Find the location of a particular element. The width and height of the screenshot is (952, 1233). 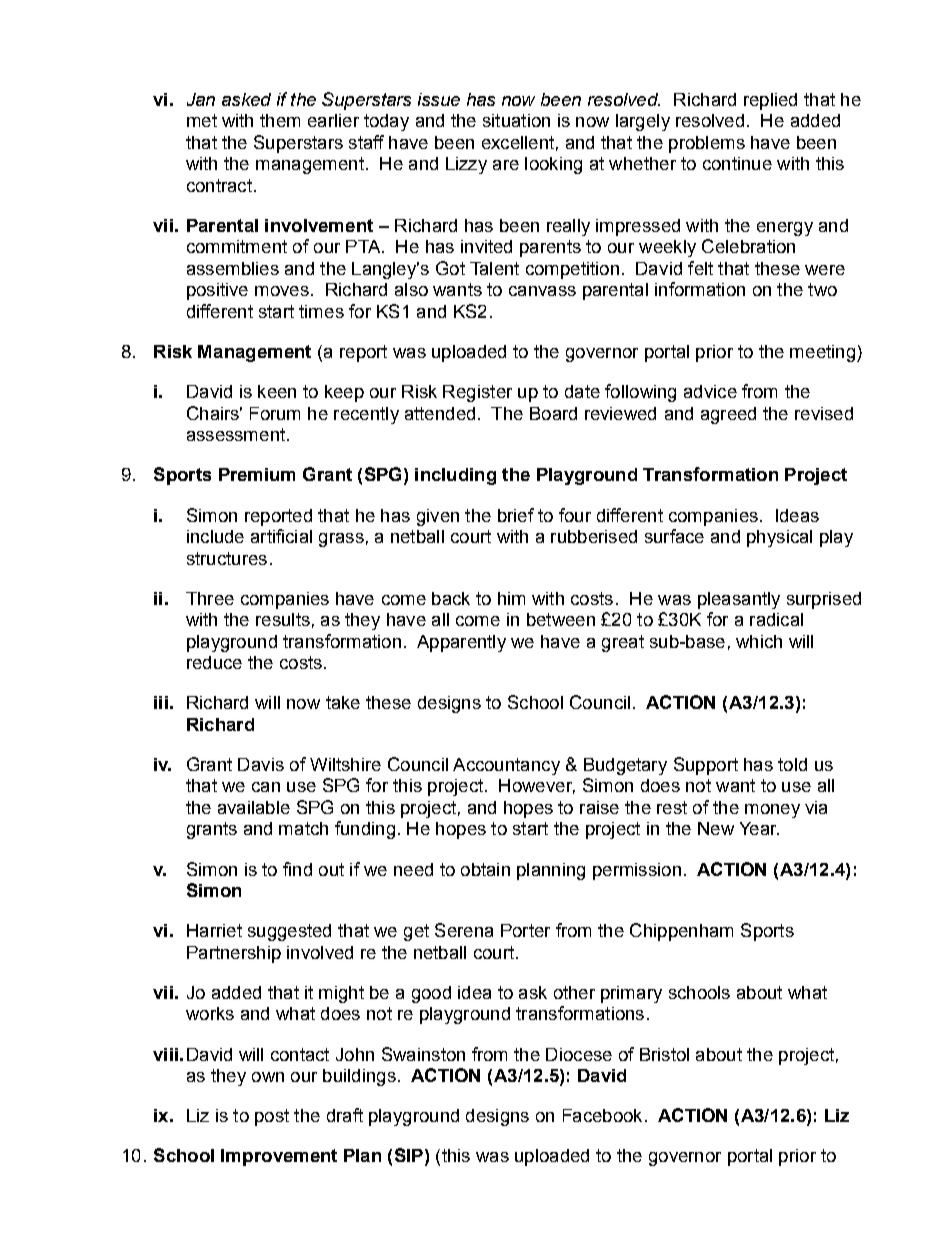

including is located at coordinates (455, 476).
